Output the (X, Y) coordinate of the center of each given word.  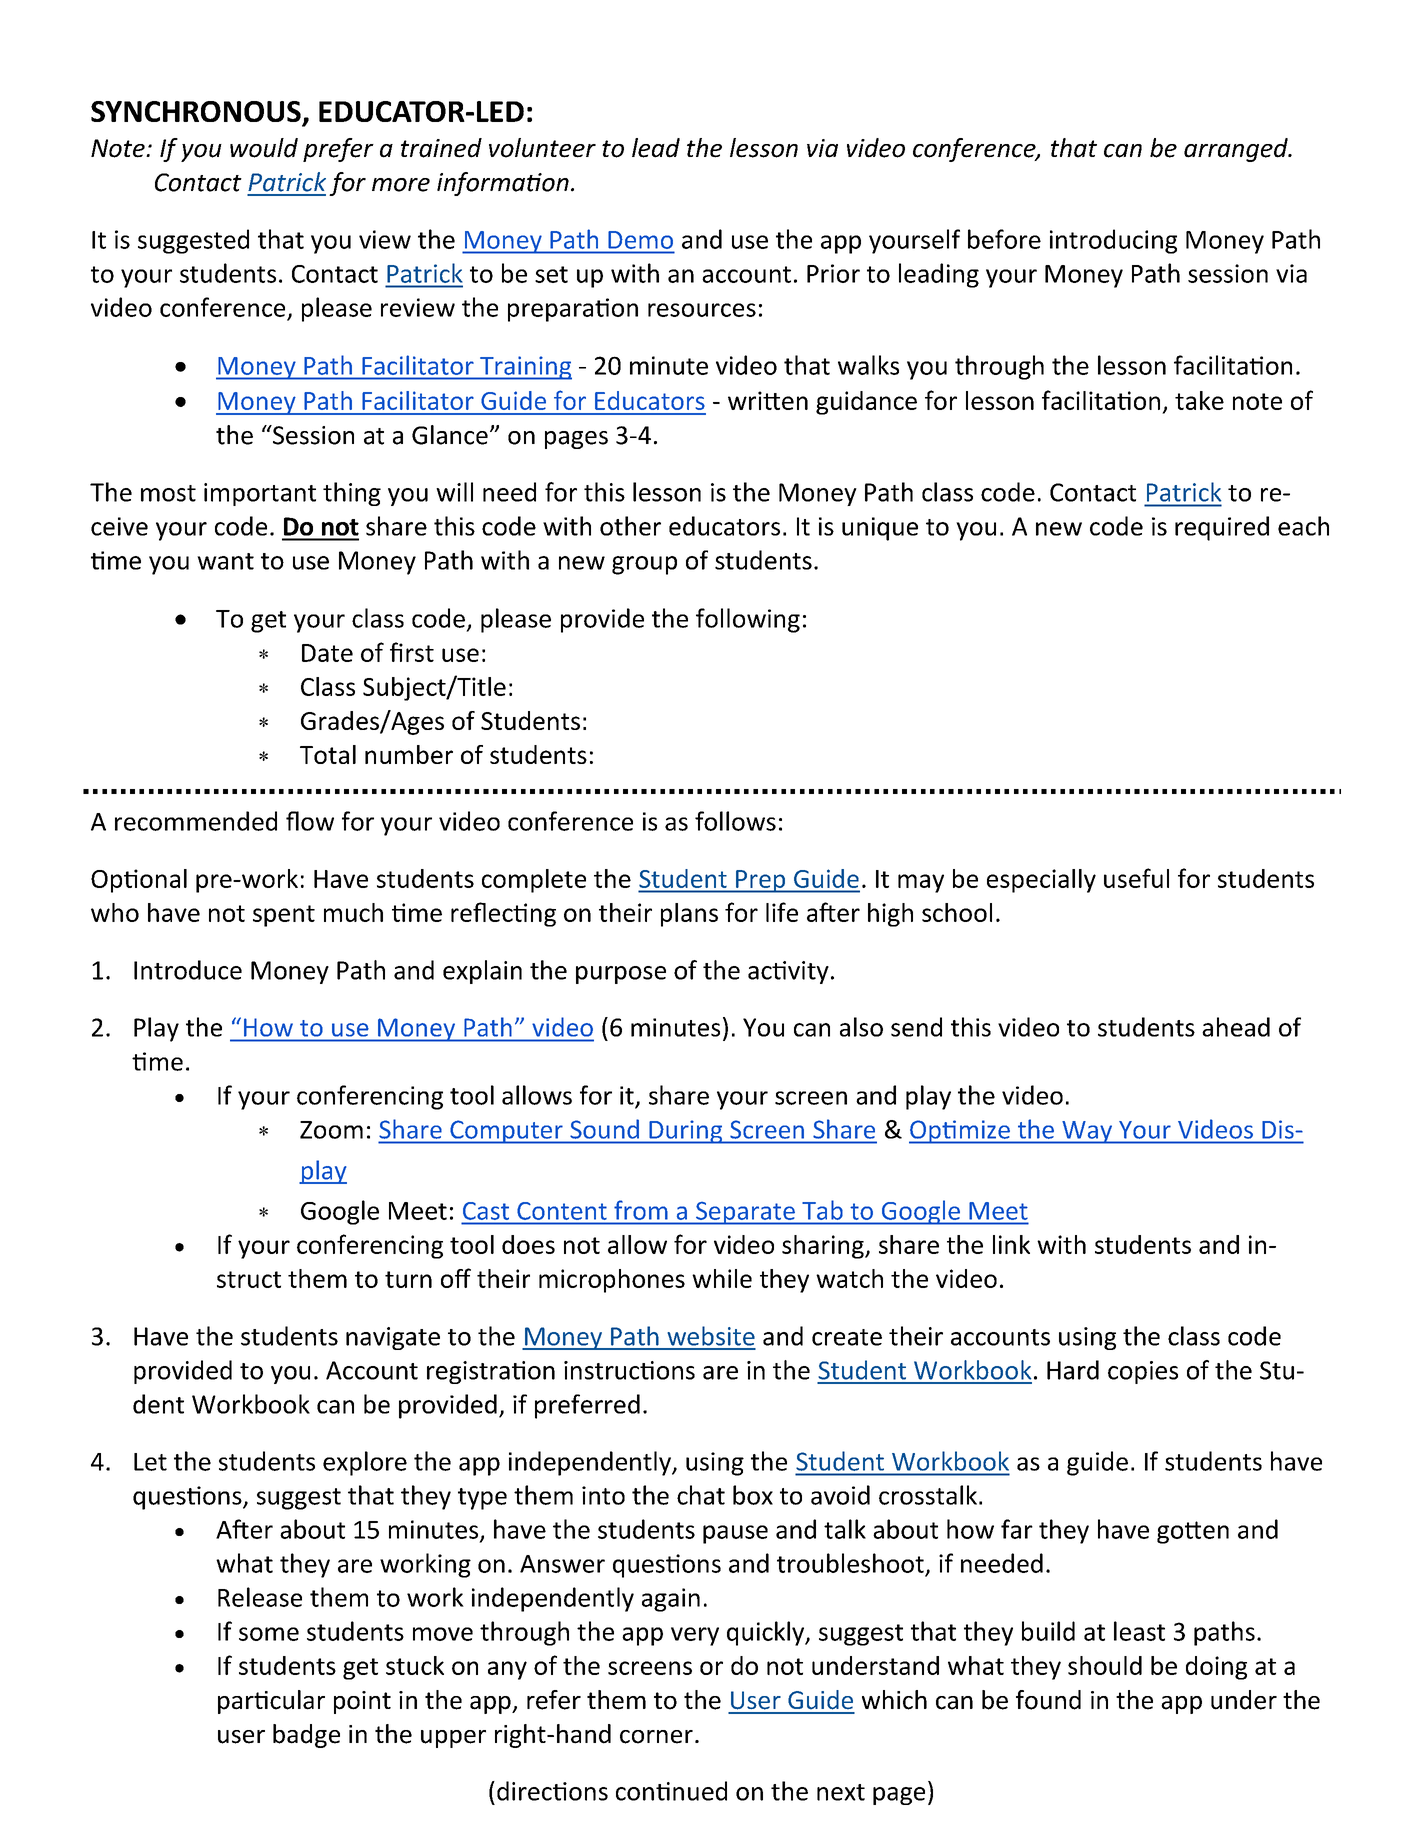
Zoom (331, 1130)
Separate (745, 1213)
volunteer (542, 148)
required (1222, 528)
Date (327, 653)
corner (656, 1737)
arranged (1237, 150)
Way (1087, 1132)
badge (306, 1736)
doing (1216, 1668)
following (748, 620)
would (264, 148)
